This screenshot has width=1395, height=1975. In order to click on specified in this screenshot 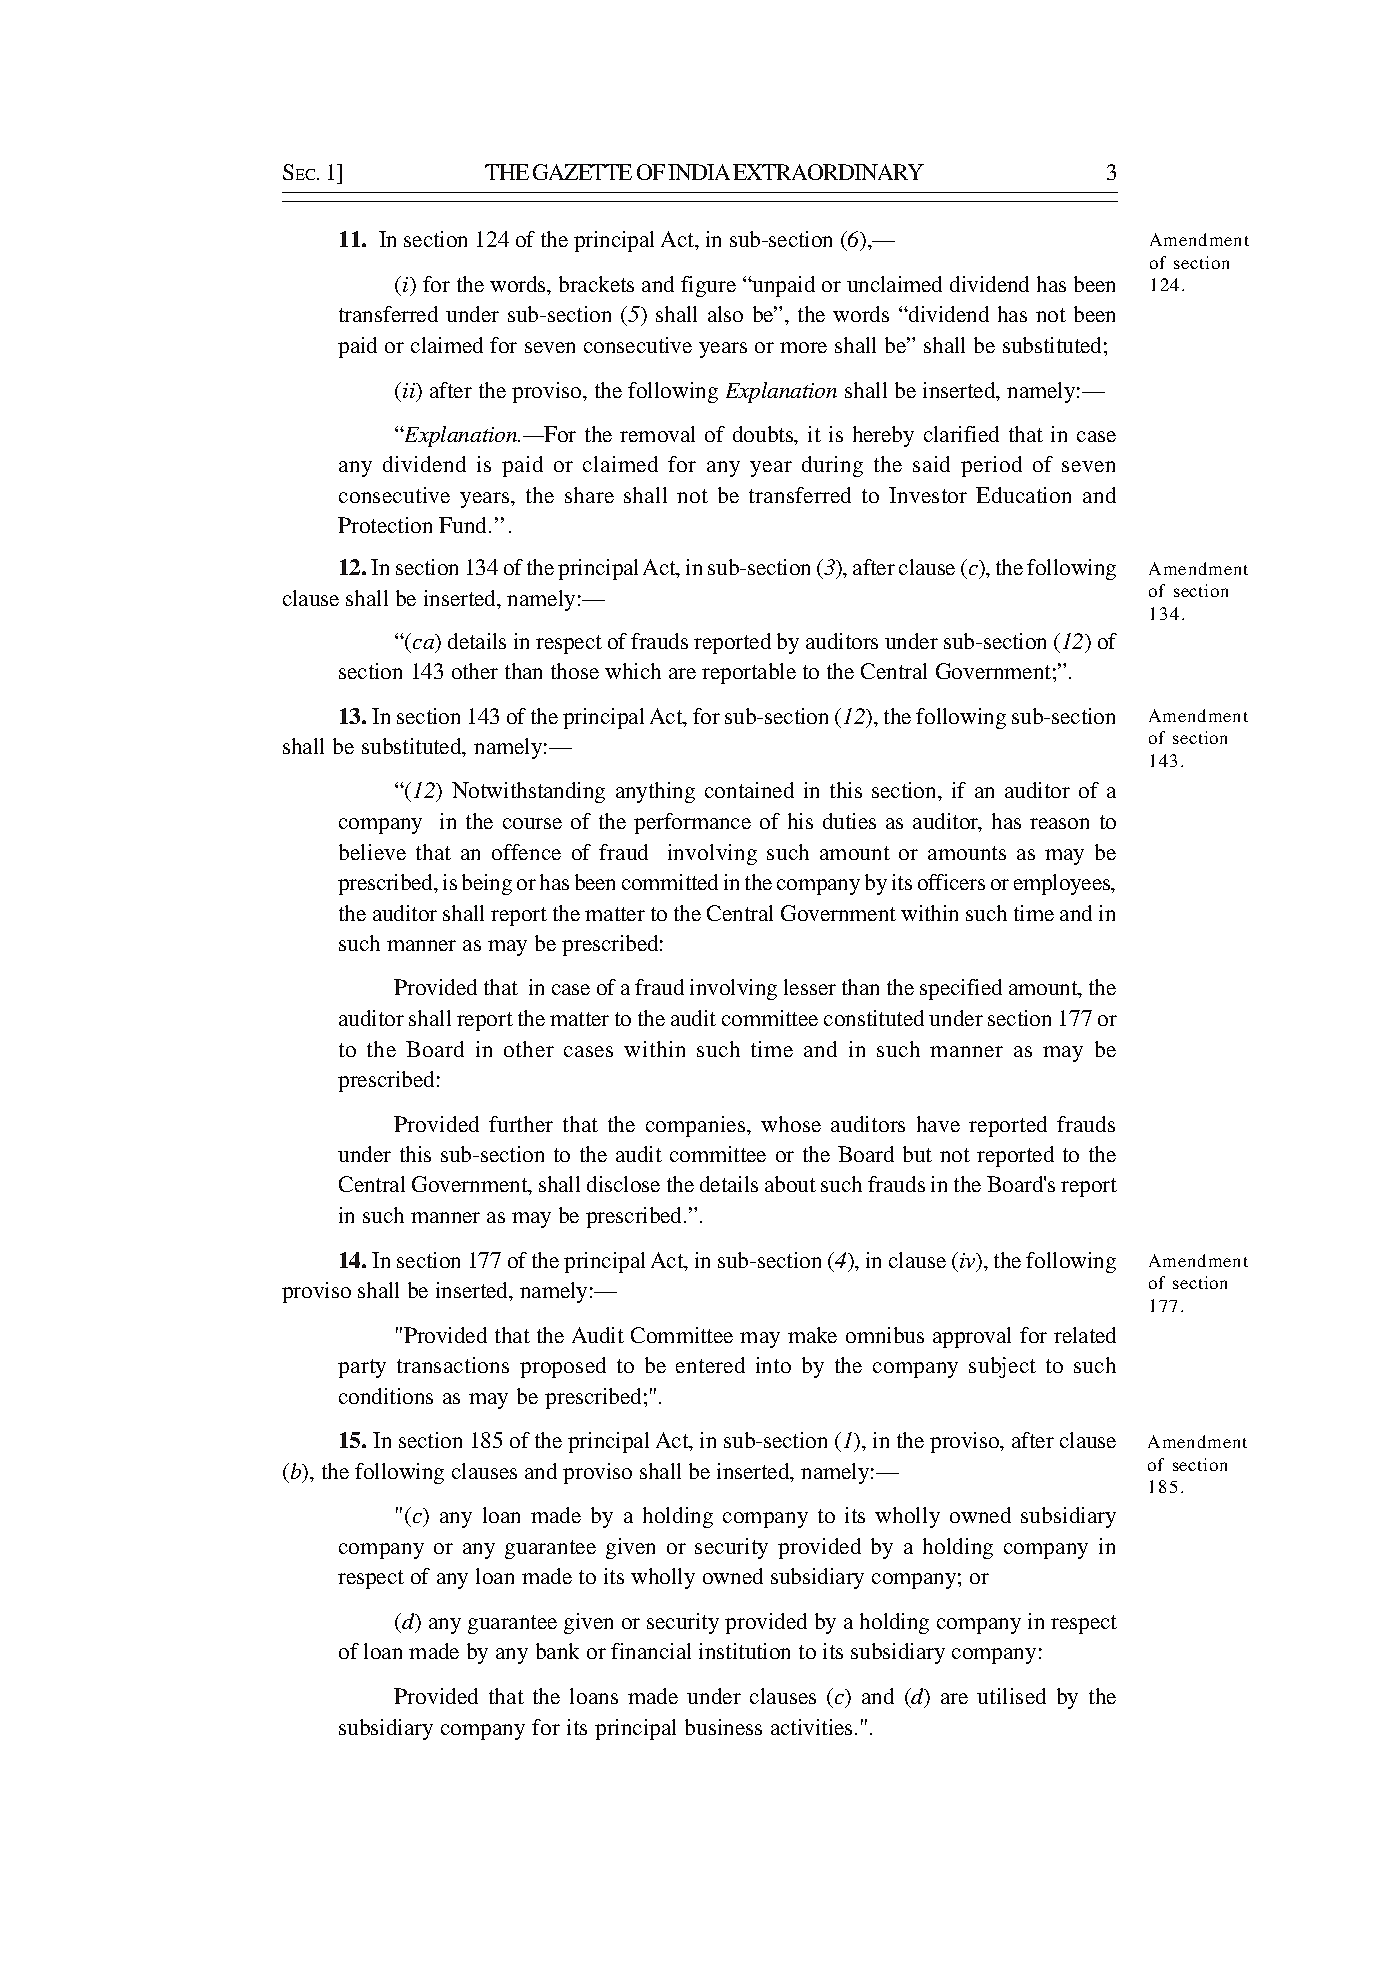, I will do `click(961, 989)`.
